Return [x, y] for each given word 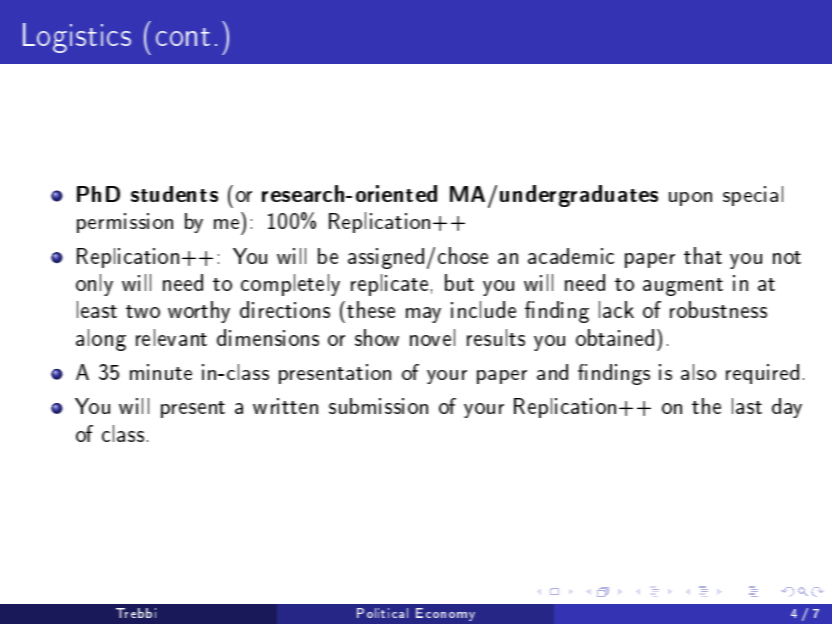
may [423, 315]
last [747, 406]
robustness [718, 309]
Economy [445, 614]
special [753, 196]
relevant [171, 337]
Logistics [77, 38]
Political [382, 613]
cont [183, 37]
